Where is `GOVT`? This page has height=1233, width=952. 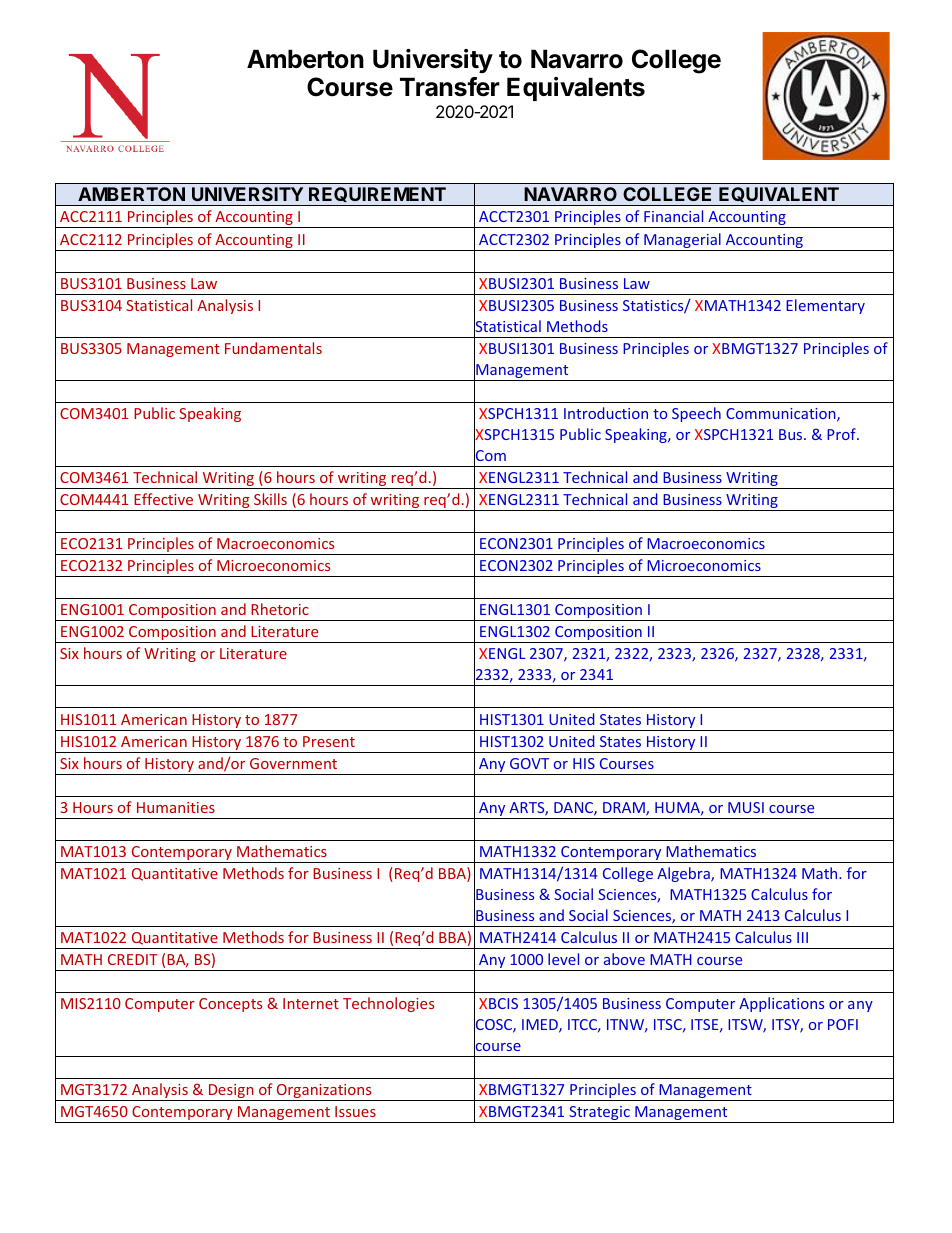
GOVT is located at coordinates (529, 763).
